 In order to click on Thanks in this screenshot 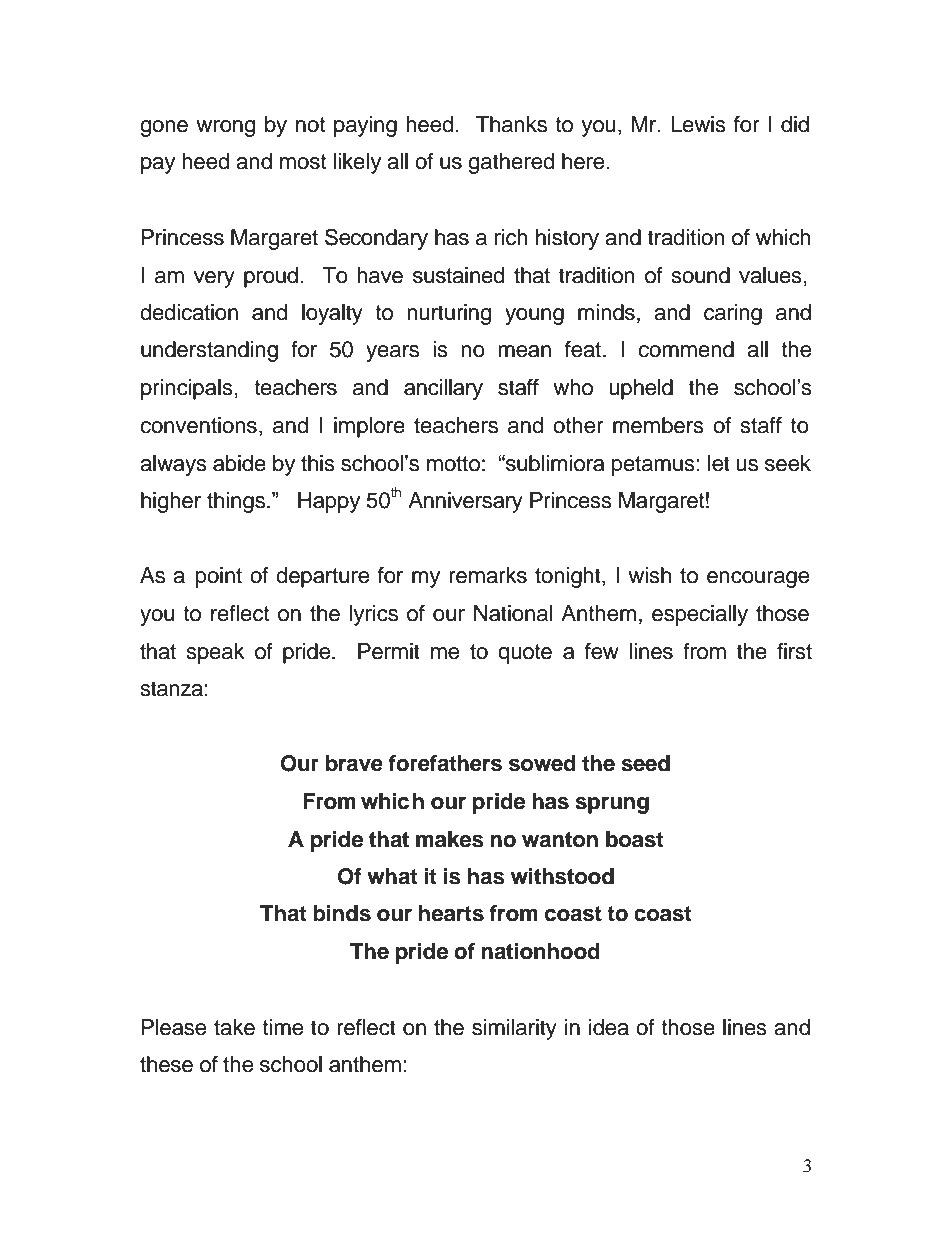, I will do `click(511, 124)`.
